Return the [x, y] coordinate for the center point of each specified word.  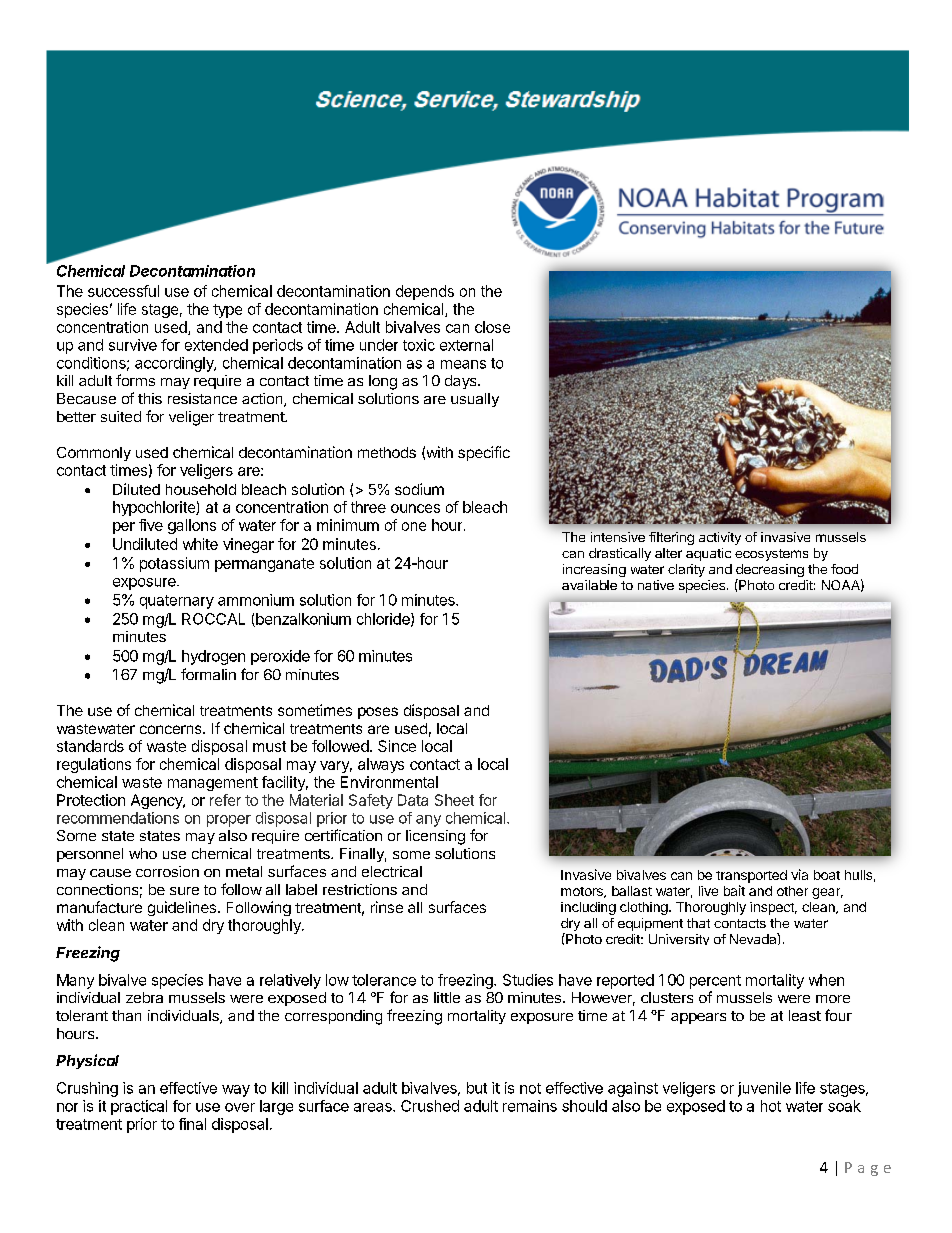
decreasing [770, 572]
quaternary [177, 602]
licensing [435, 837]
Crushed [430, 1106]
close [492, 327]
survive [133, 345]
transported [751, 876]
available [589, 585]
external [466, 345]
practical [139, 1107]
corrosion [167, 871]
